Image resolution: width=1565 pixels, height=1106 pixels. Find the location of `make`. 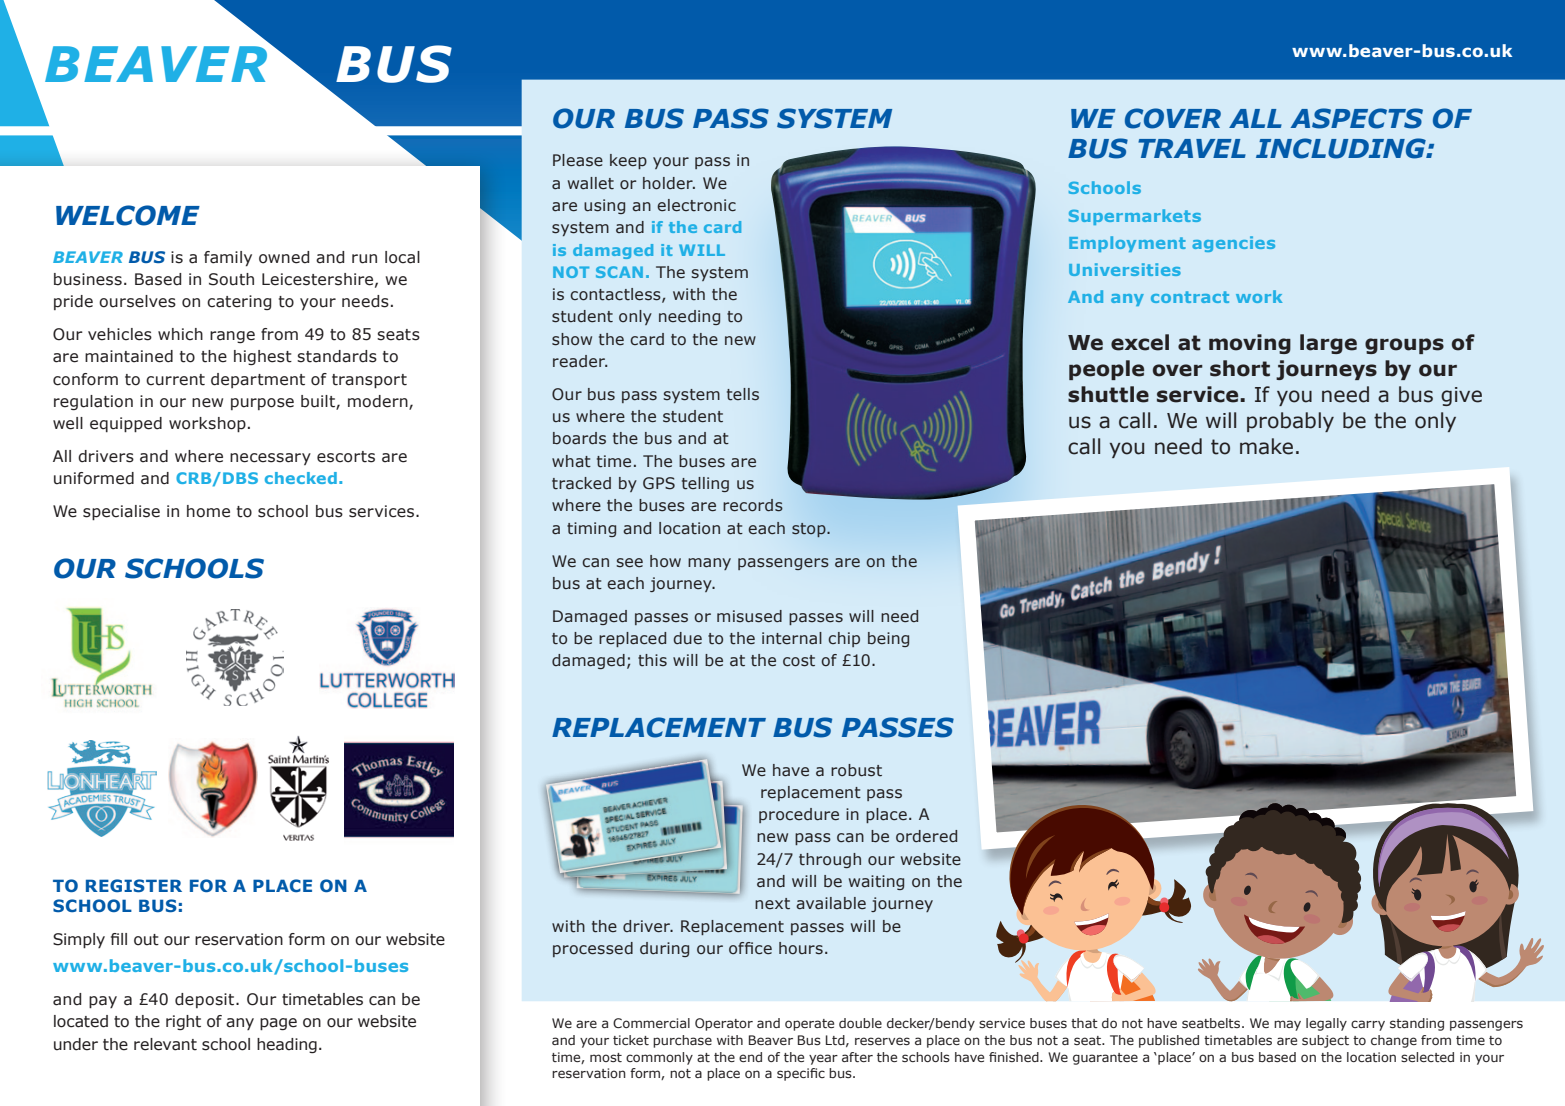

make is located at coordinates (1266, 446).
